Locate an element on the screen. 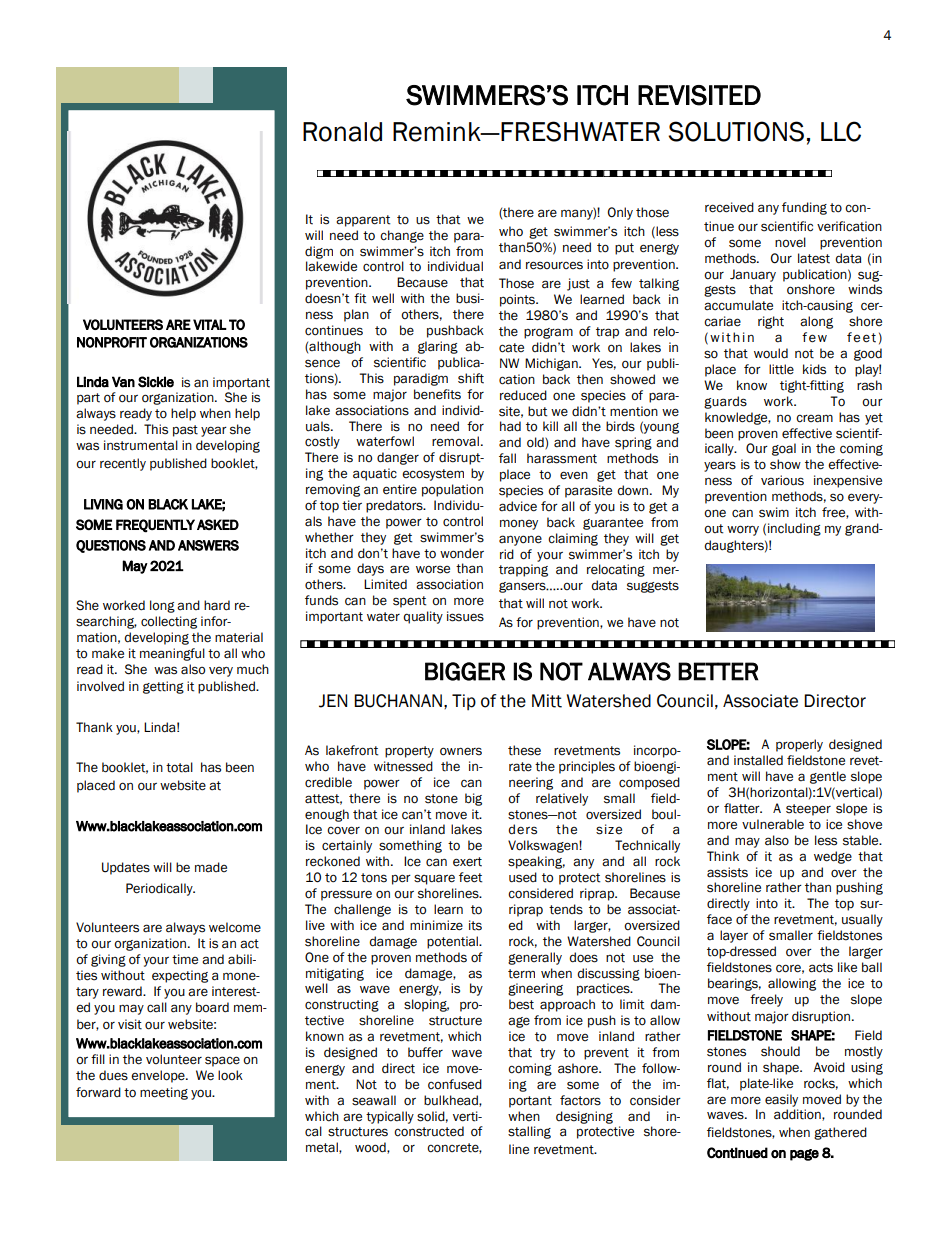 Image resolution: width=952 pixels, height=1233 pixels. meeting is located at coordinates (164, 1093).
